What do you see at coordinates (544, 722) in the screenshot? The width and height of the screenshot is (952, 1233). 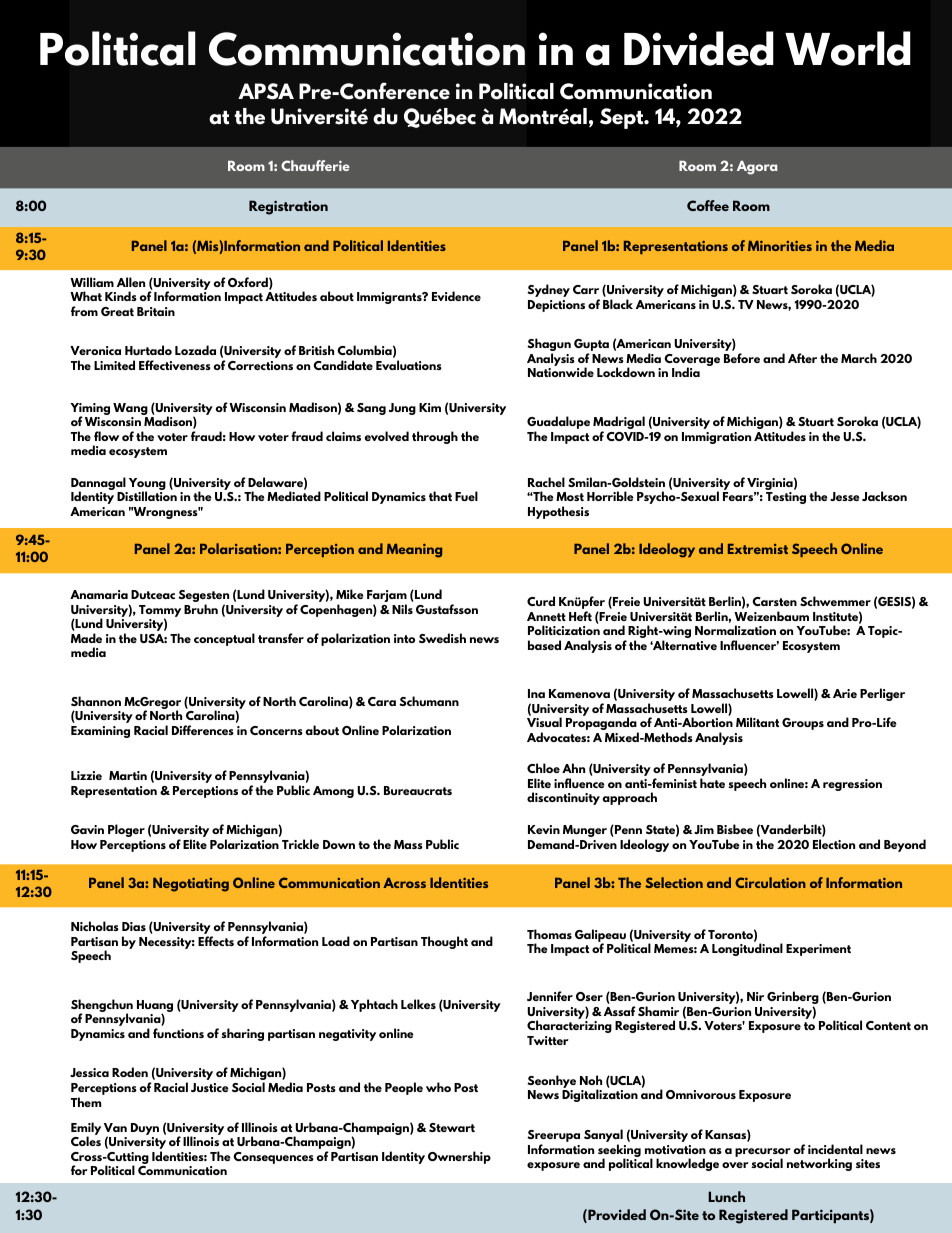 I see `Visual` at bounding box center [544, 722].
